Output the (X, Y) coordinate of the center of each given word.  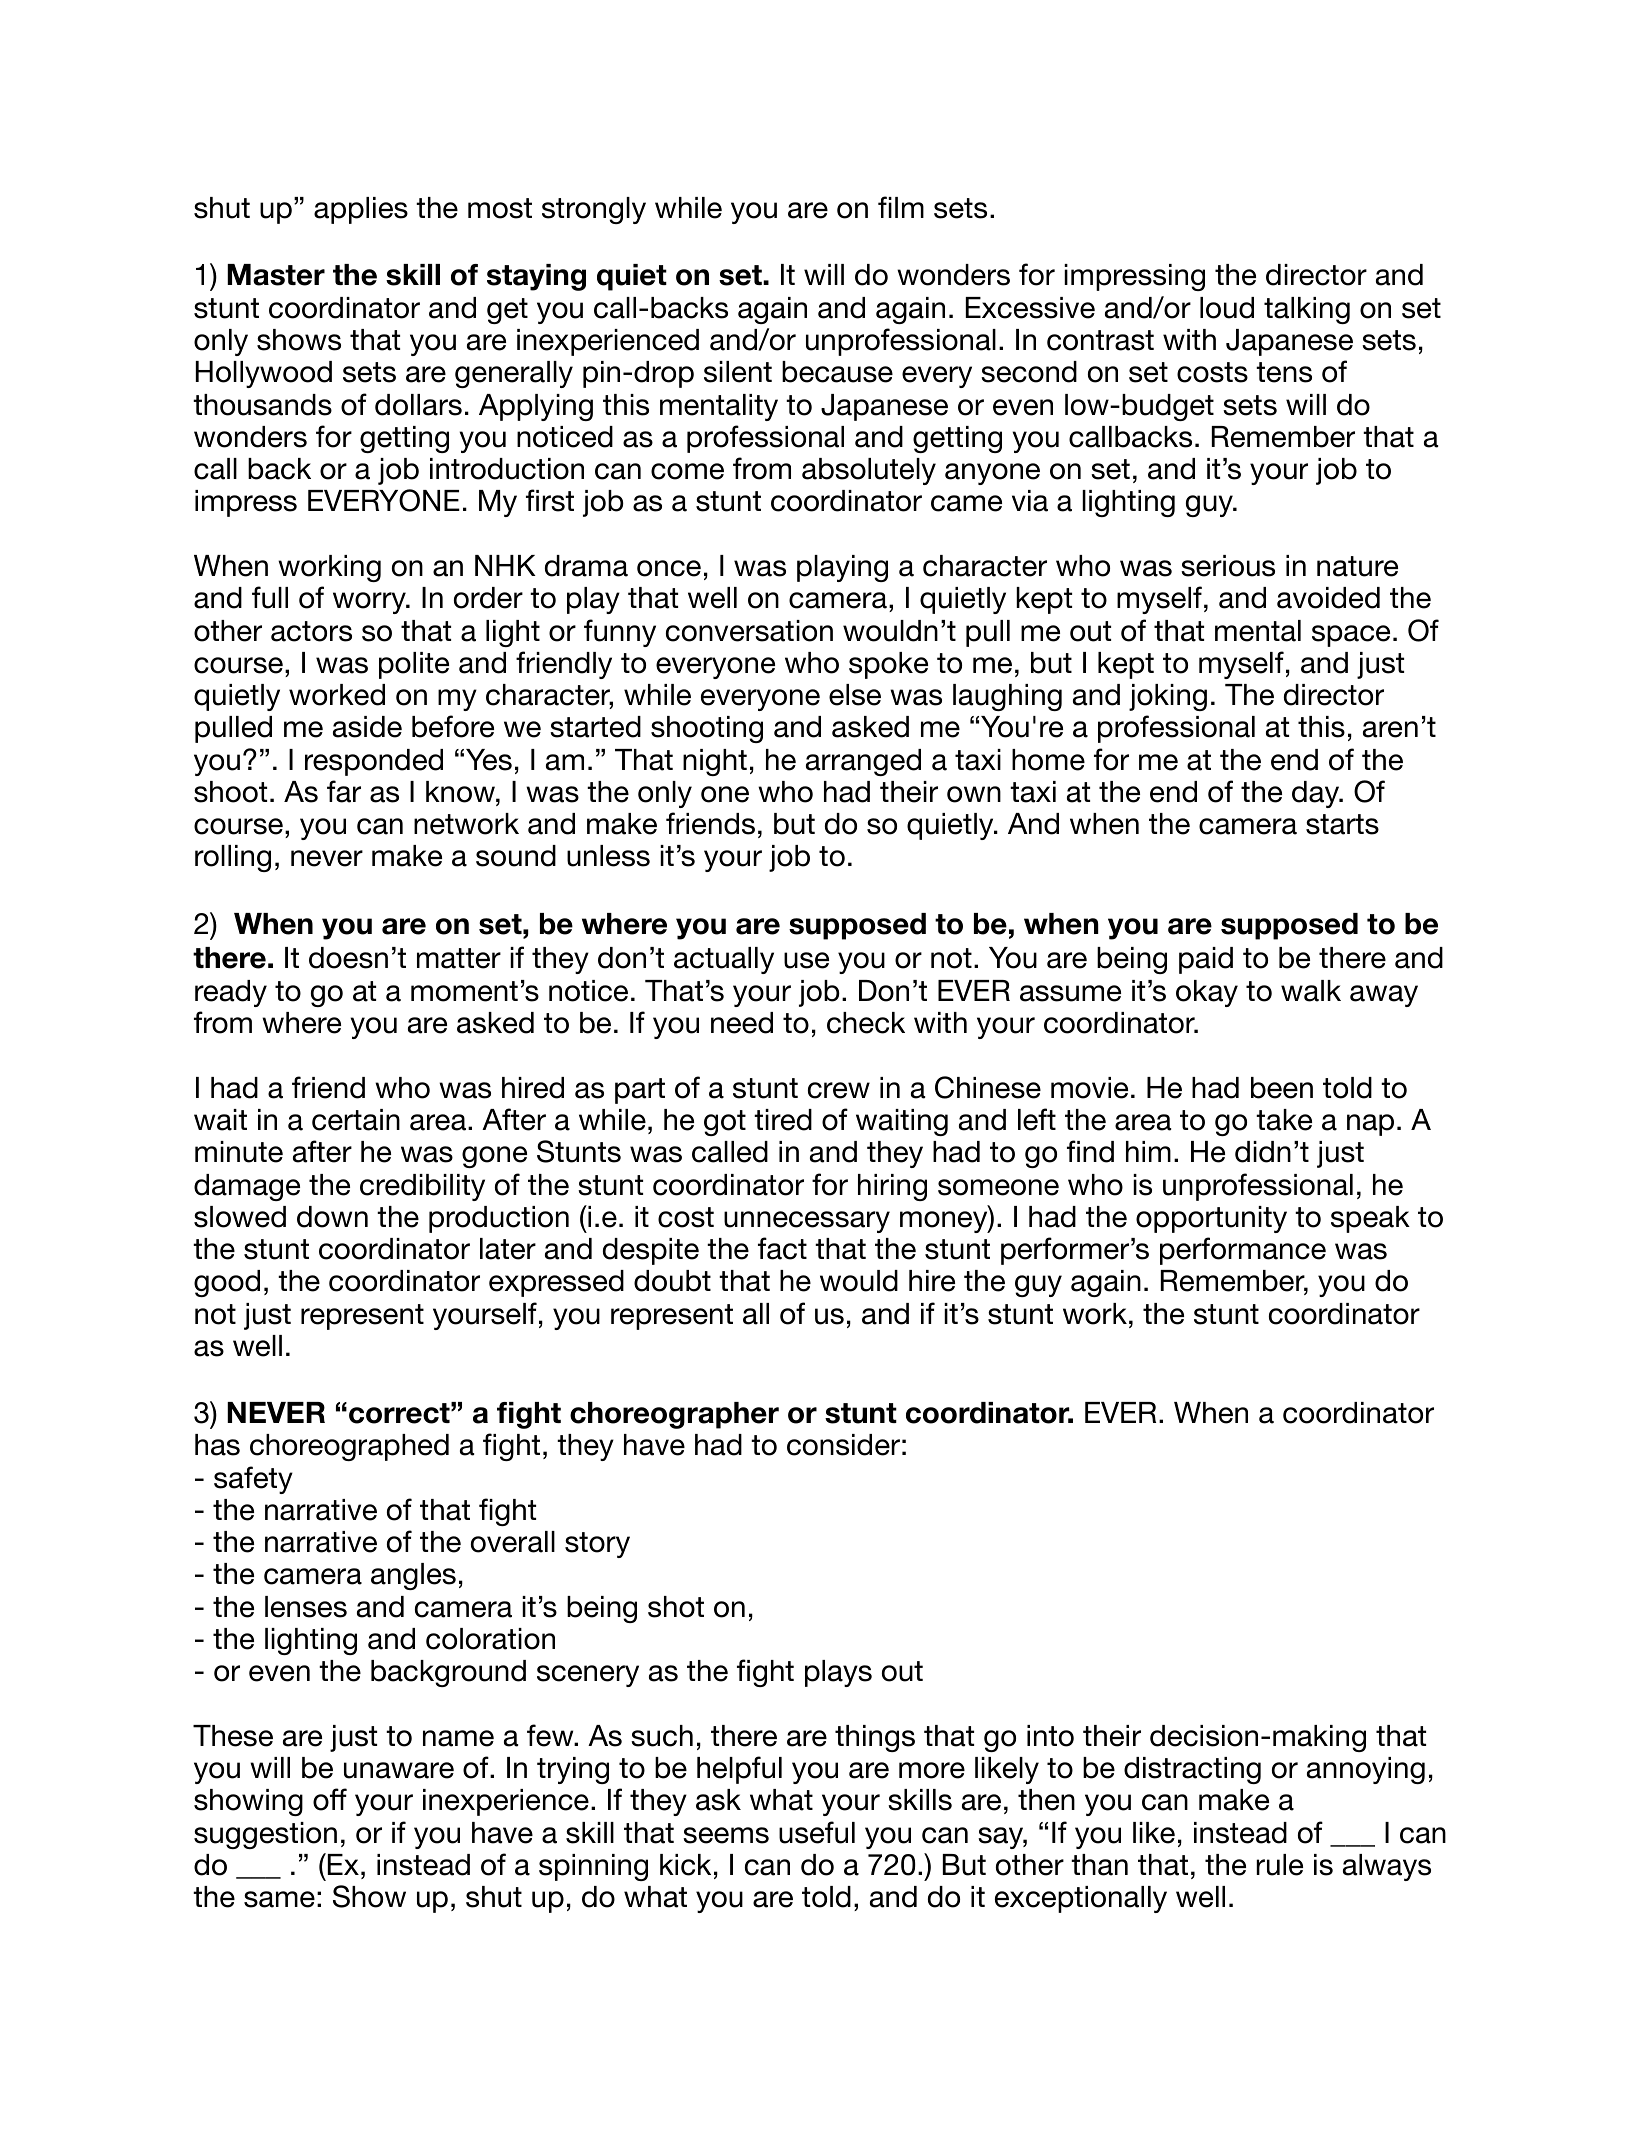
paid (1206, 960)
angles (413, 1576)
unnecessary (807, 1222)
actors (311, 631)
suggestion (265, 1835)
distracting (1192, 1770)
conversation (749, 631)
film (901, 207)
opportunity (1211, 1219)
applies (361, 210)
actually (724, 960)
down (332, 1217)
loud (1227, 308)
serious (1228, 566)
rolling (233, 858)
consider (843, 1445)
